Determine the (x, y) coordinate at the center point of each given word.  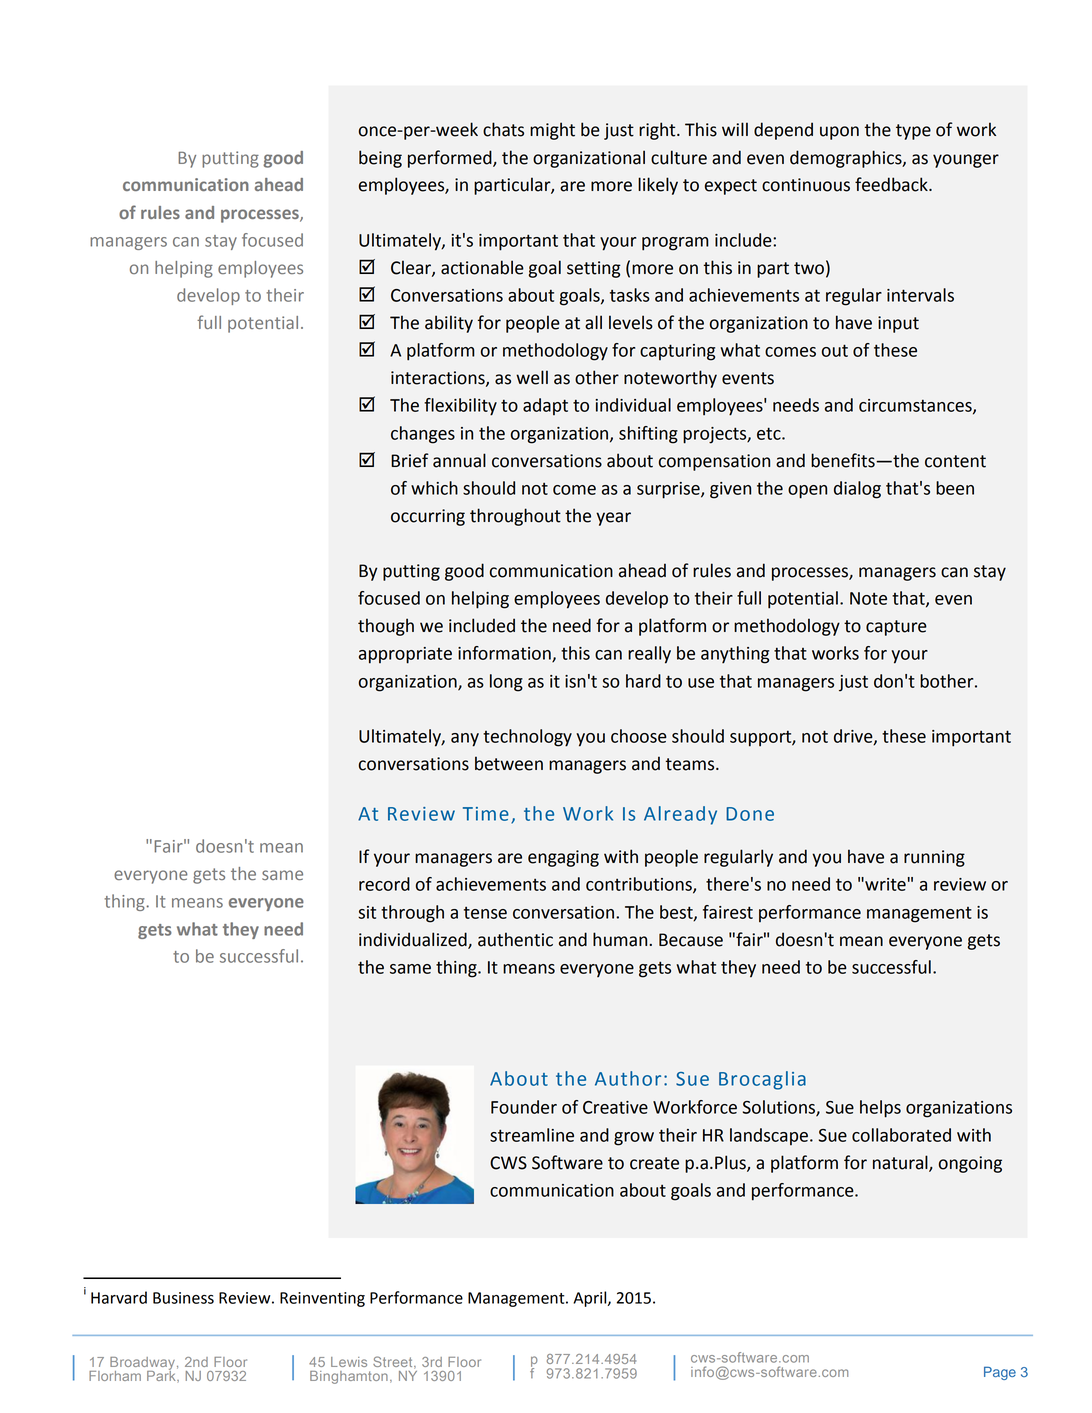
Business (183, 1298)
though (386, 627)
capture (896, 628)
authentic (515, 939)
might (552, 131)
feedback (892, 184)
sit (367, 912)
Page (1000, 1373)
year (613, 519)
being (380, 159)
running (934, 858)
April (591, 1299)
